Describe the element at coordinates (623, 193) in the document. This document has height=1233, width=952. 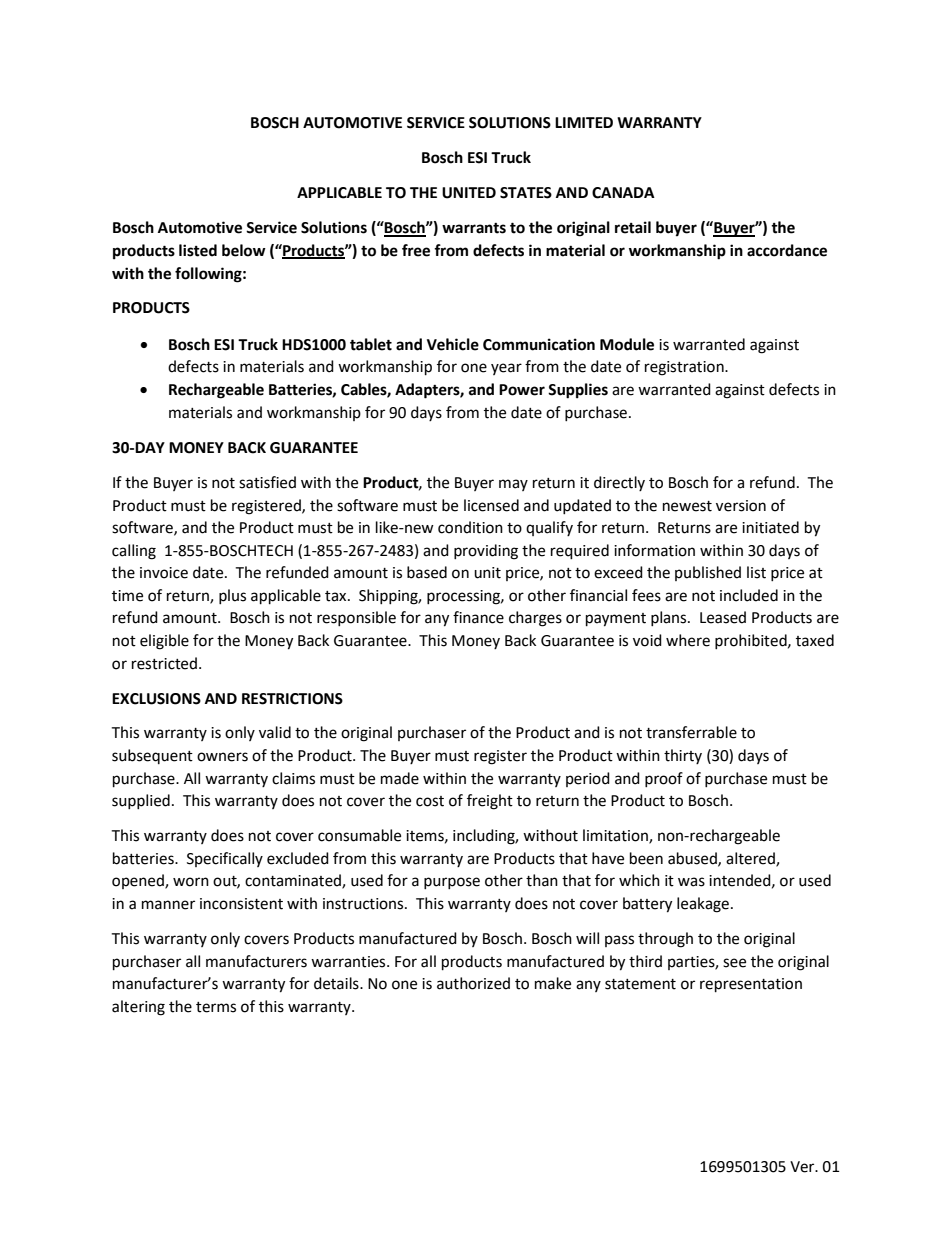
I see `CANADA` at that location.
